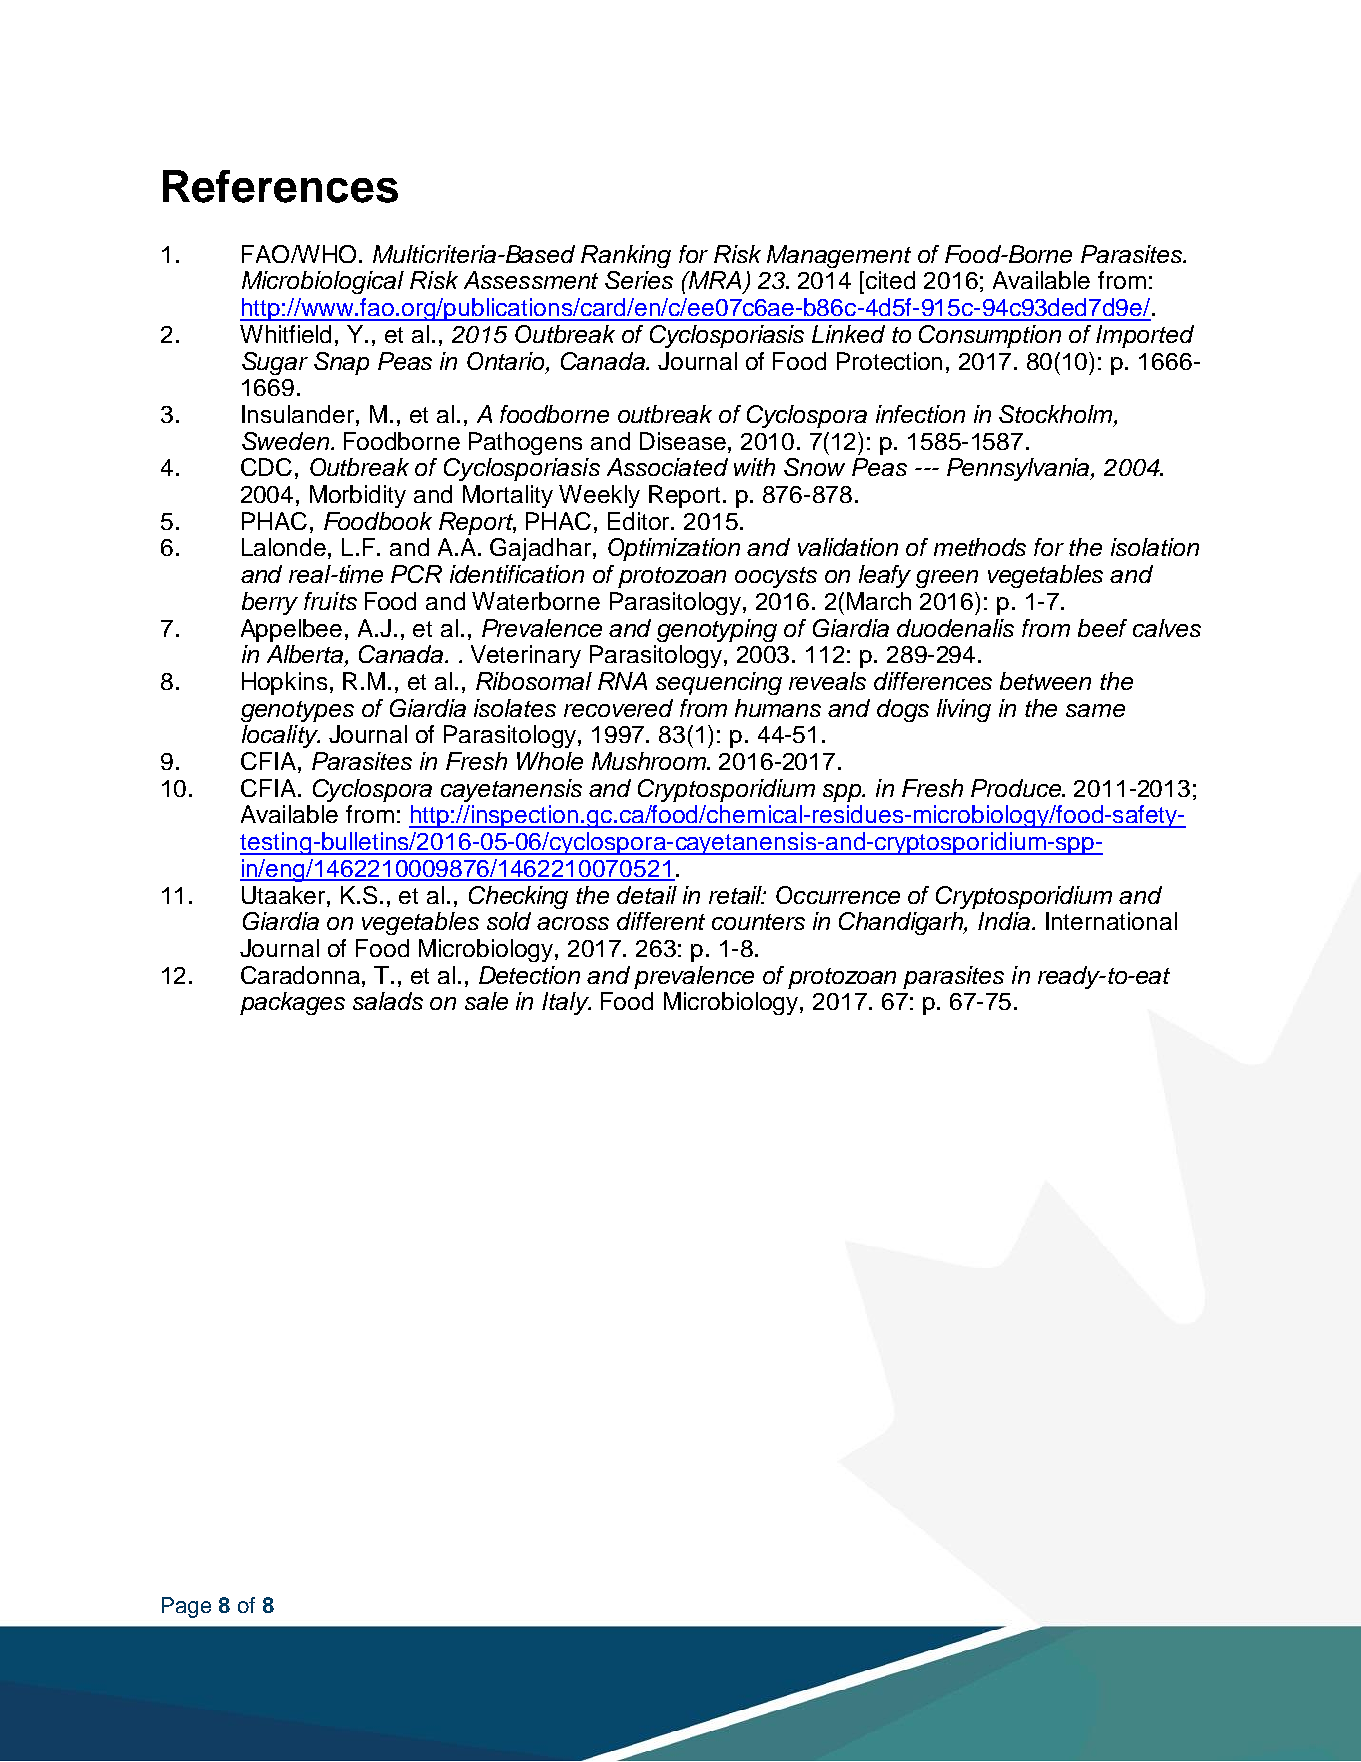  Describe the element at coordinates (1005, 921) in the screenshot. I see `India` at that location.
